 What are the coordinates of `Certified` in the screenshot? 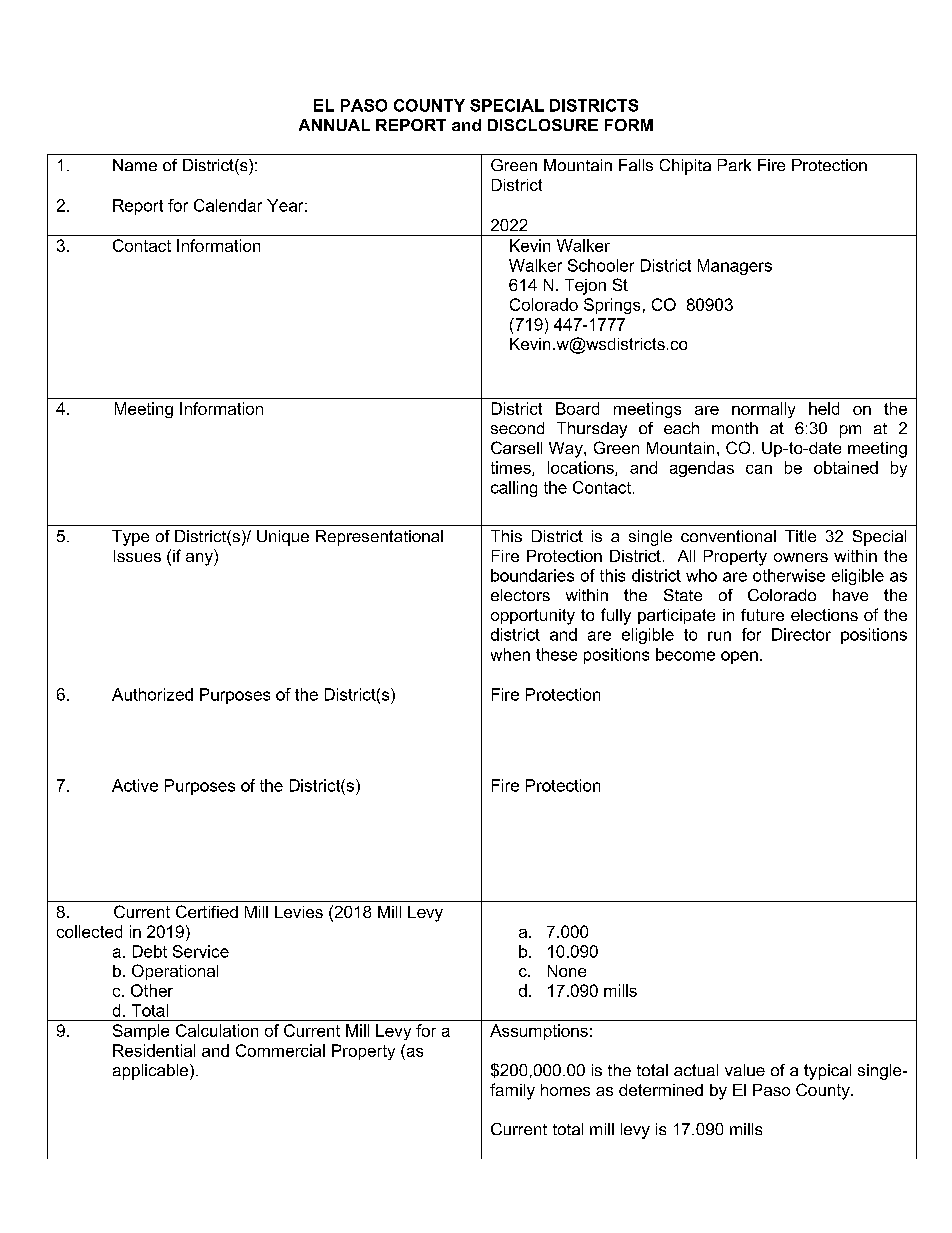 It's located at (207, 911).
